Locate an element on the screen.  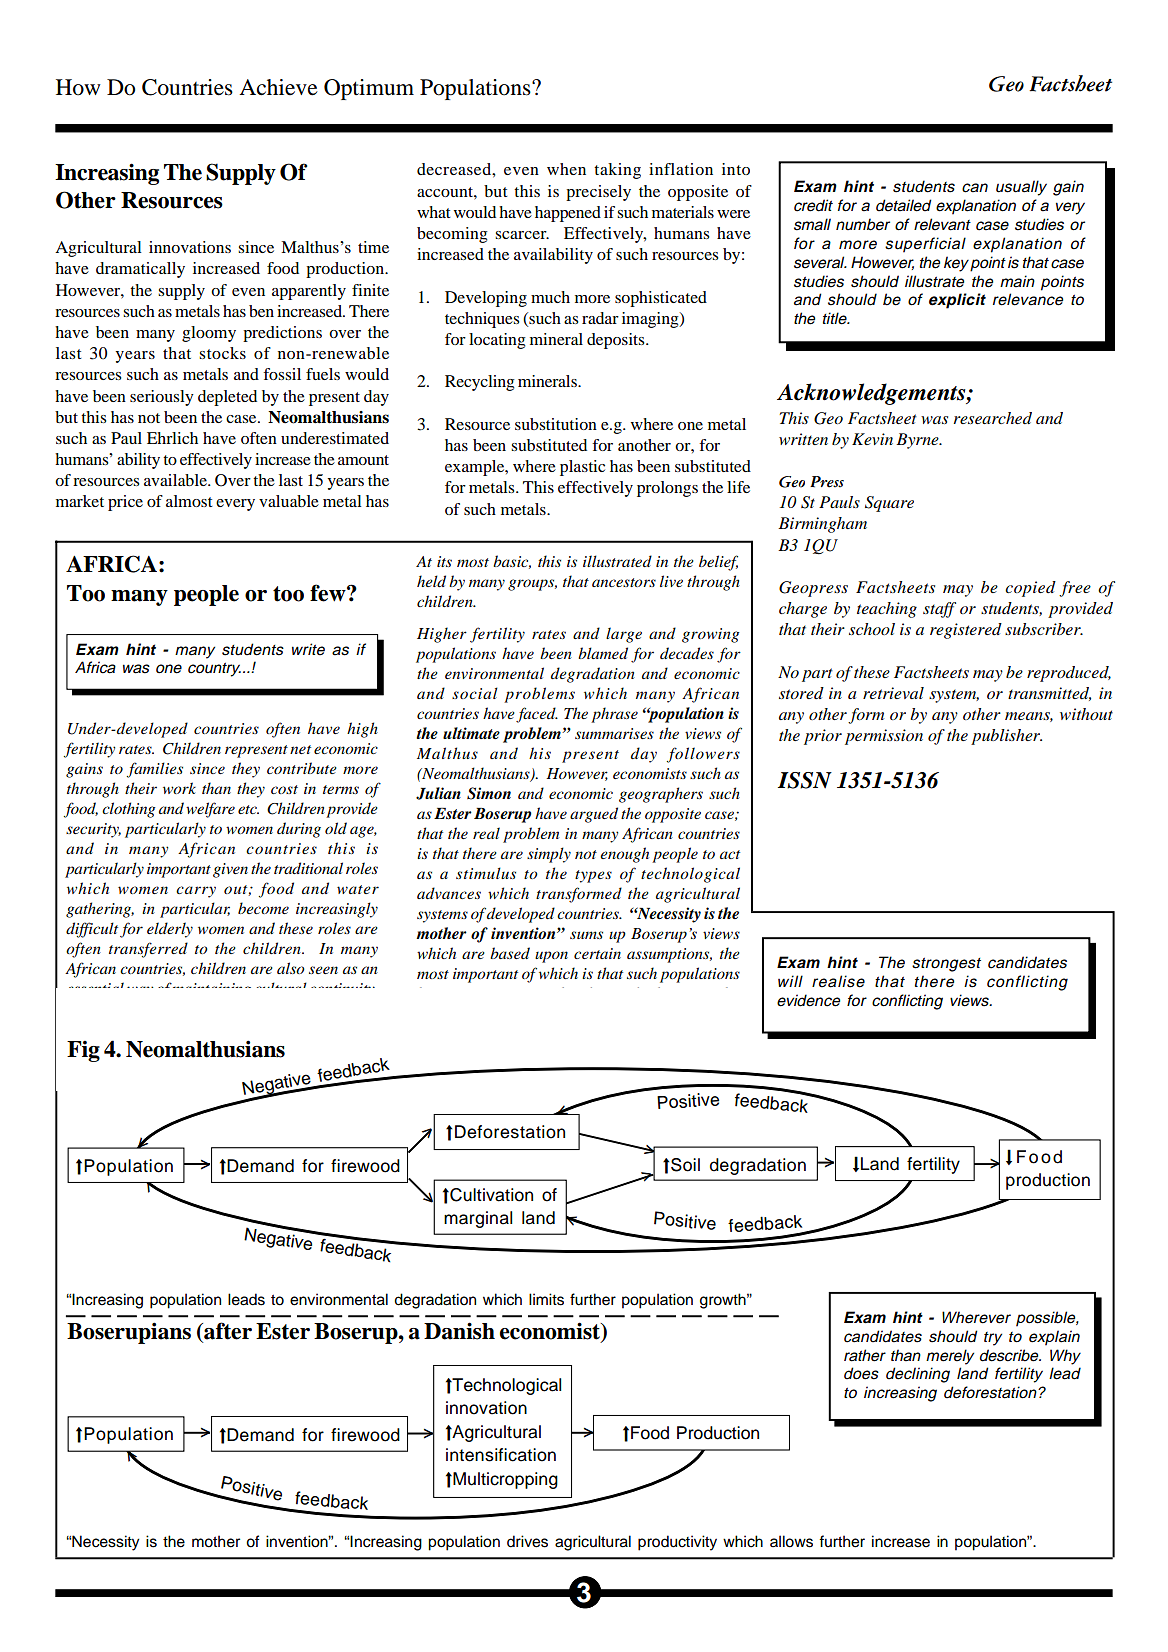
ancestors is located at coordinates (624, 582).
